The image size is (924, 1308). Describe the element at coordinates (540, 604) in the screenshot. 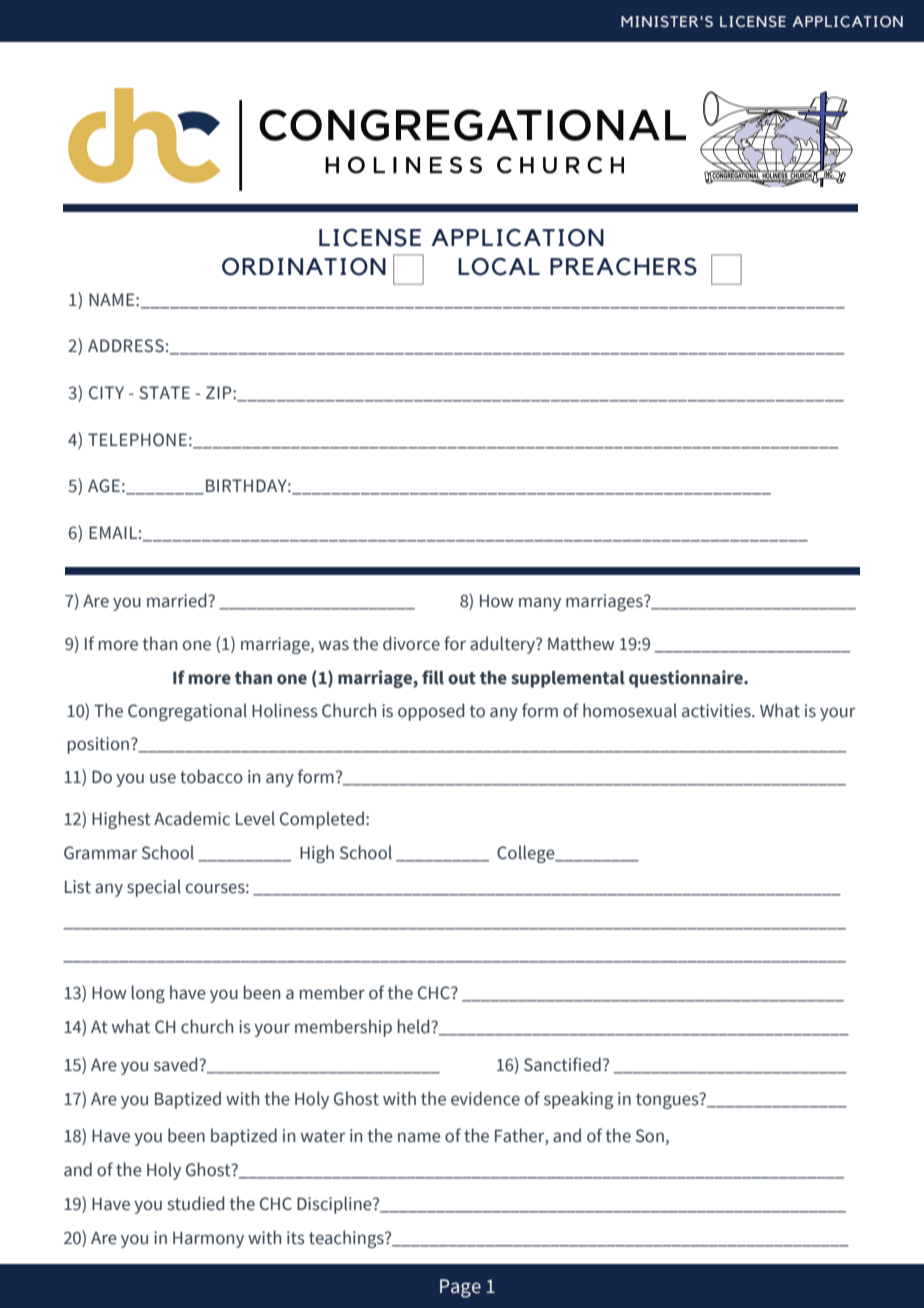

I see `many` at that location.
